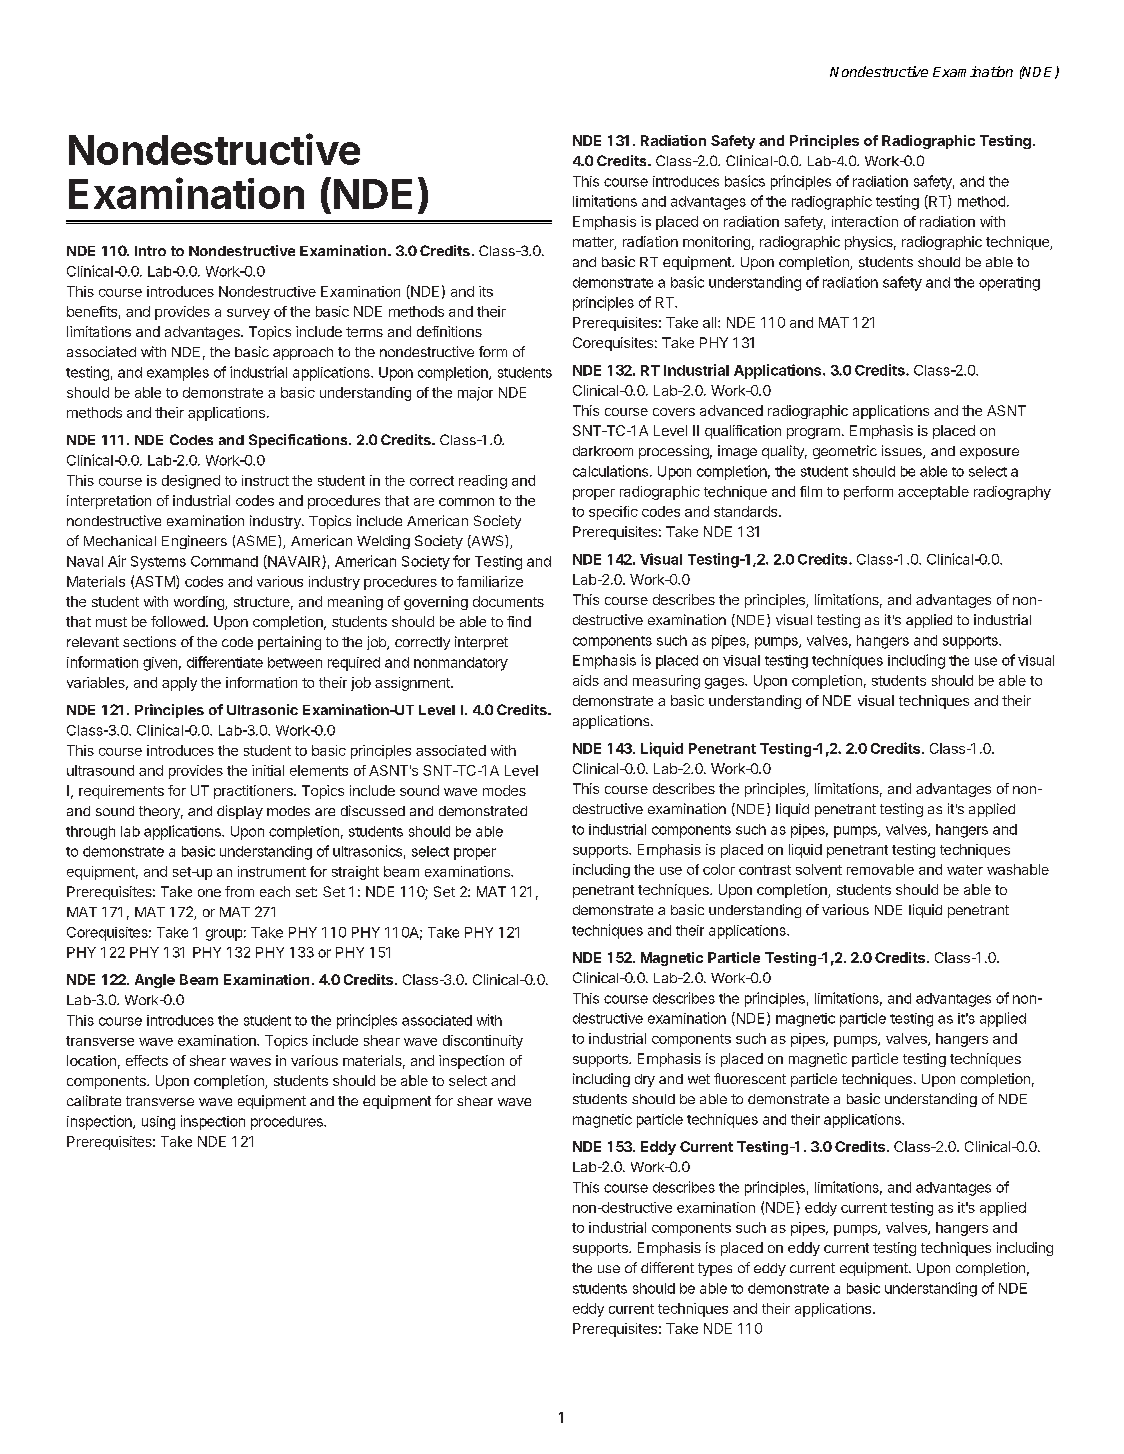 The width and height of the document is (1124, 1454). Describe the element at coordinates (519, 621) in the document. I see `find` at that location.
